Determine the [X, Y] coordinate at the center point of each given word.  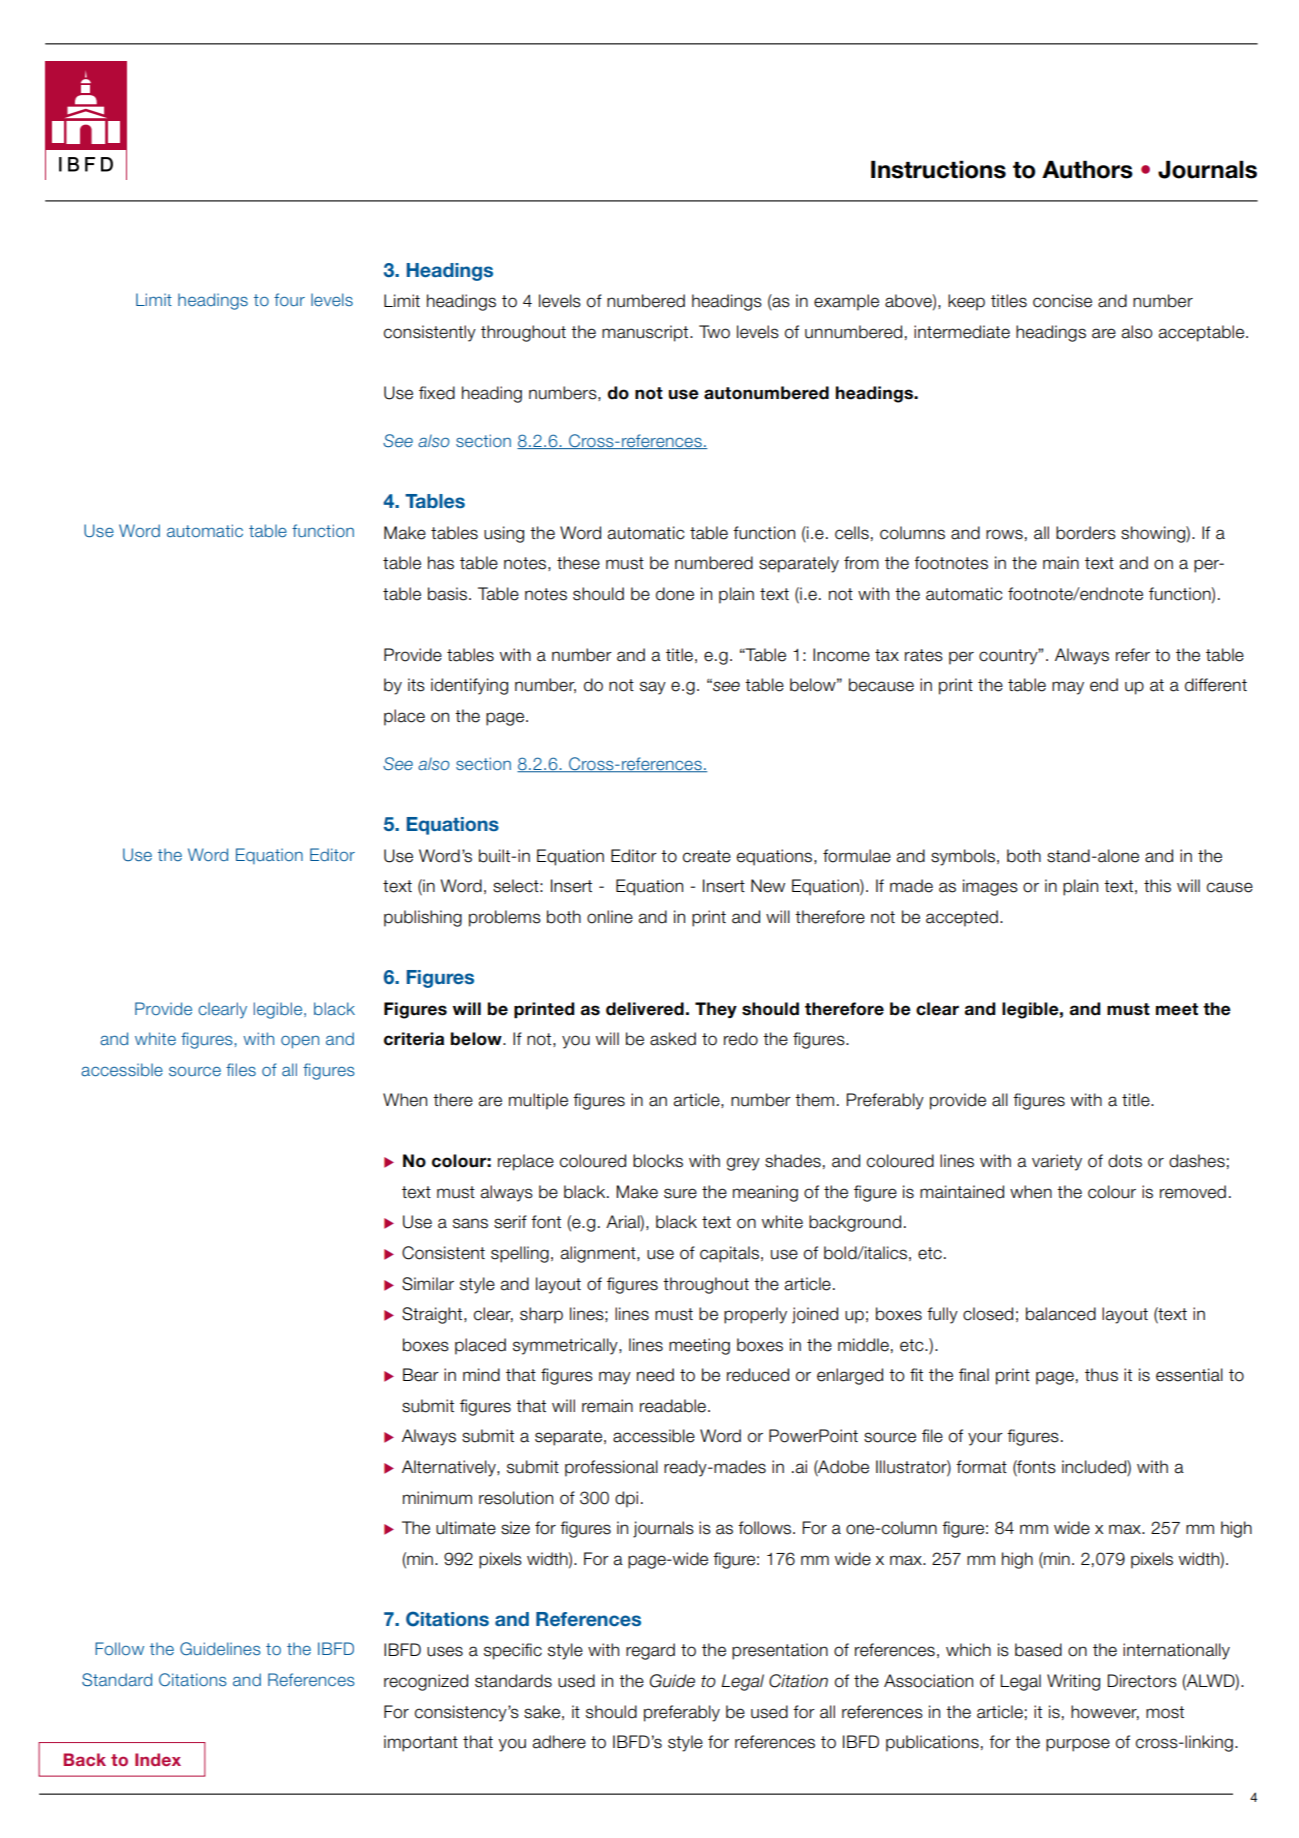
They [716, 1010]
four [289, 299]
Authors [1087, 170]
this [1157, 886]
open [300, 1042]
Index [158, 1759]
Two [714, 332]
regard [650, 1651]
